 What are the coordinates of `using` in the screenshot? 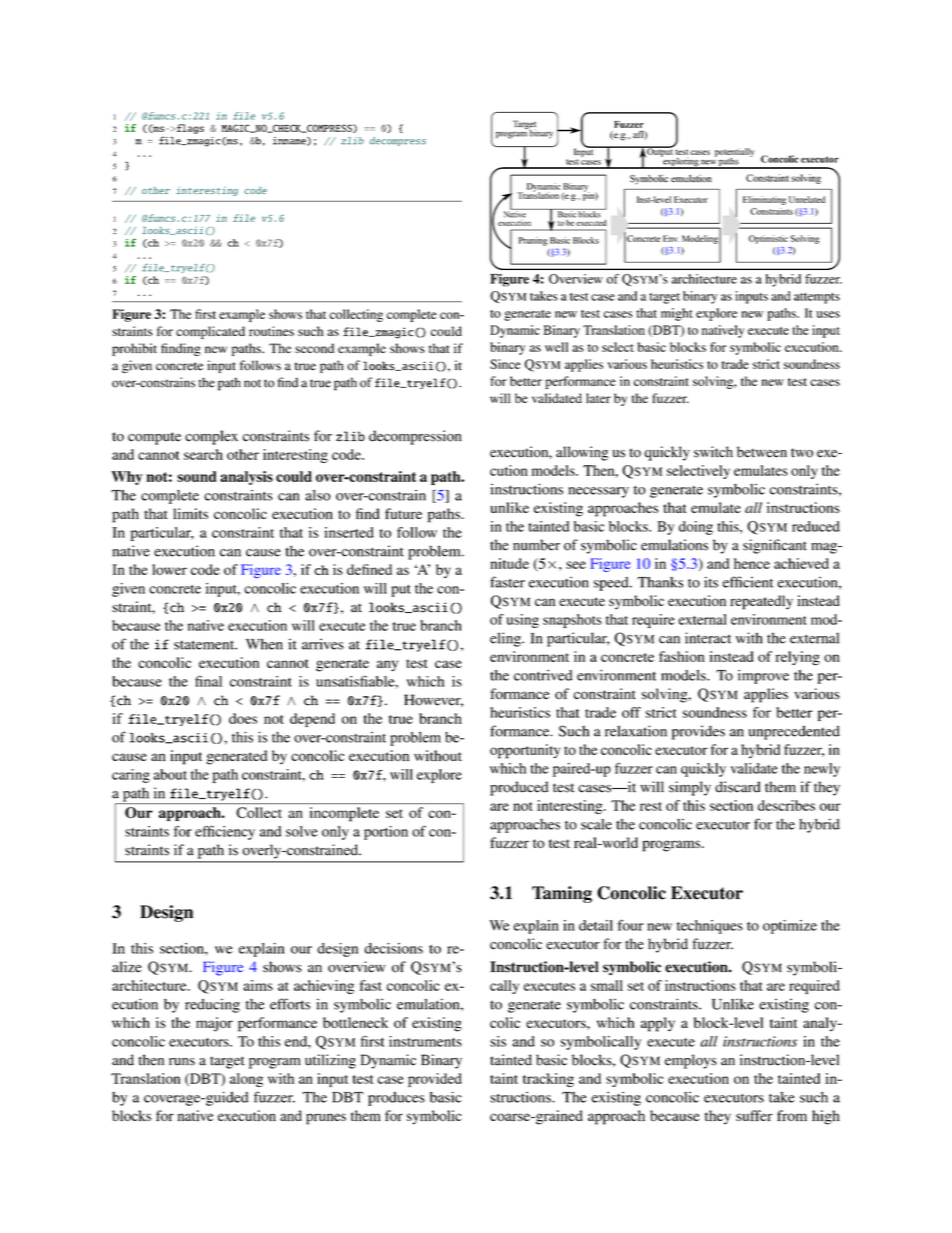 It's located at (523, 621).
